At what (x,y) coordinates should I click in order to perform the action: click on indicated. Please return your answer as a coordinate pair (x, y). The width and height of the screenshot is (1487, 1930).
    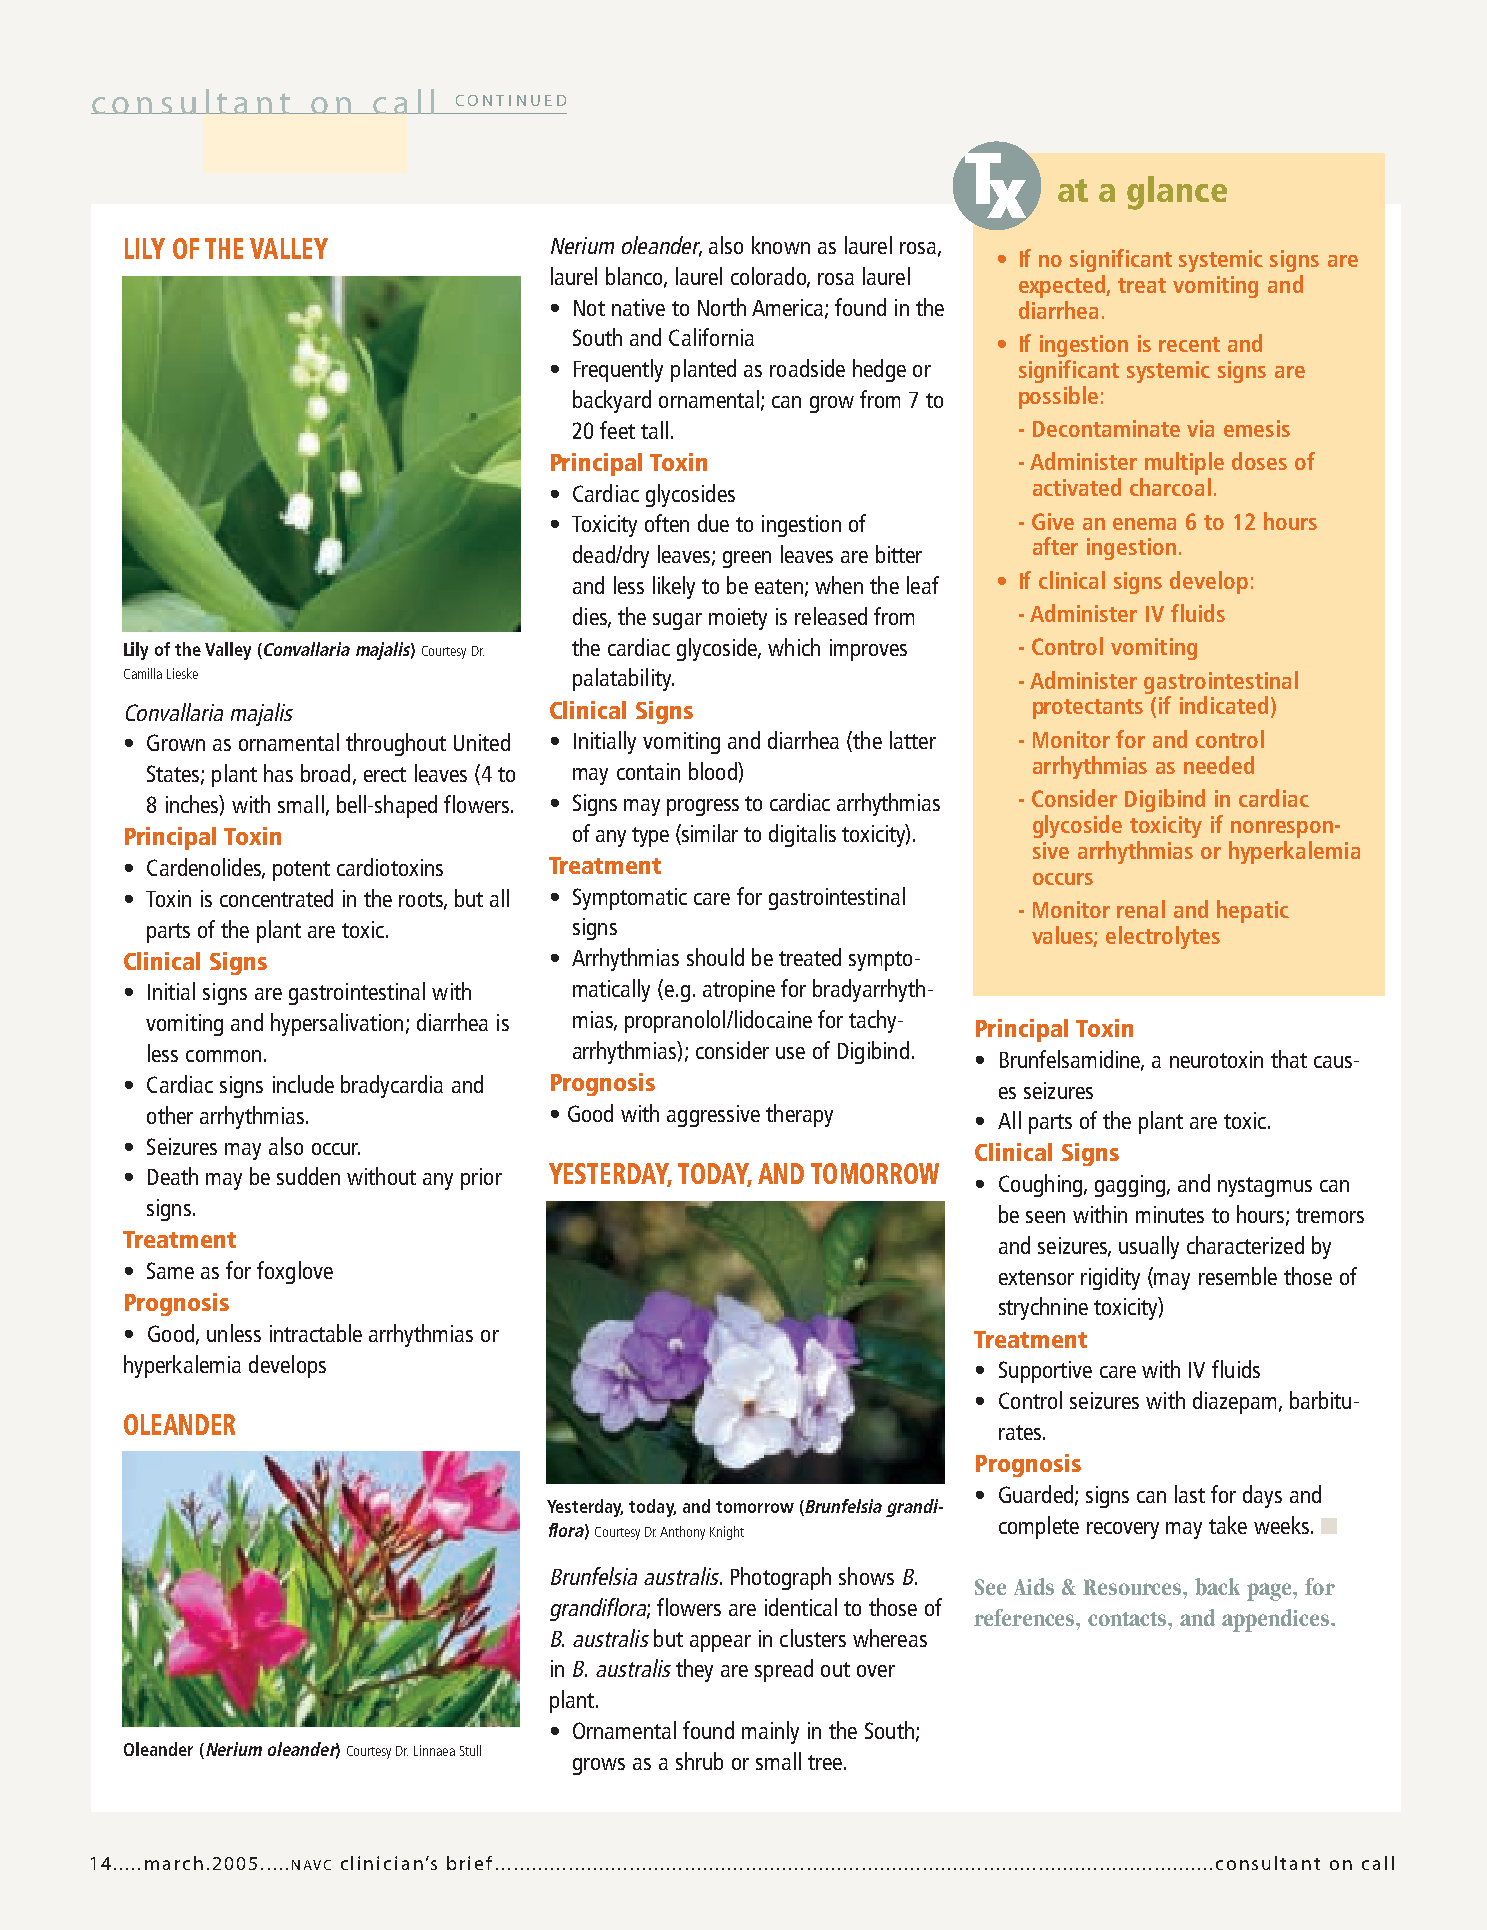
    Looking at the image, I should click on (1224, 705).
